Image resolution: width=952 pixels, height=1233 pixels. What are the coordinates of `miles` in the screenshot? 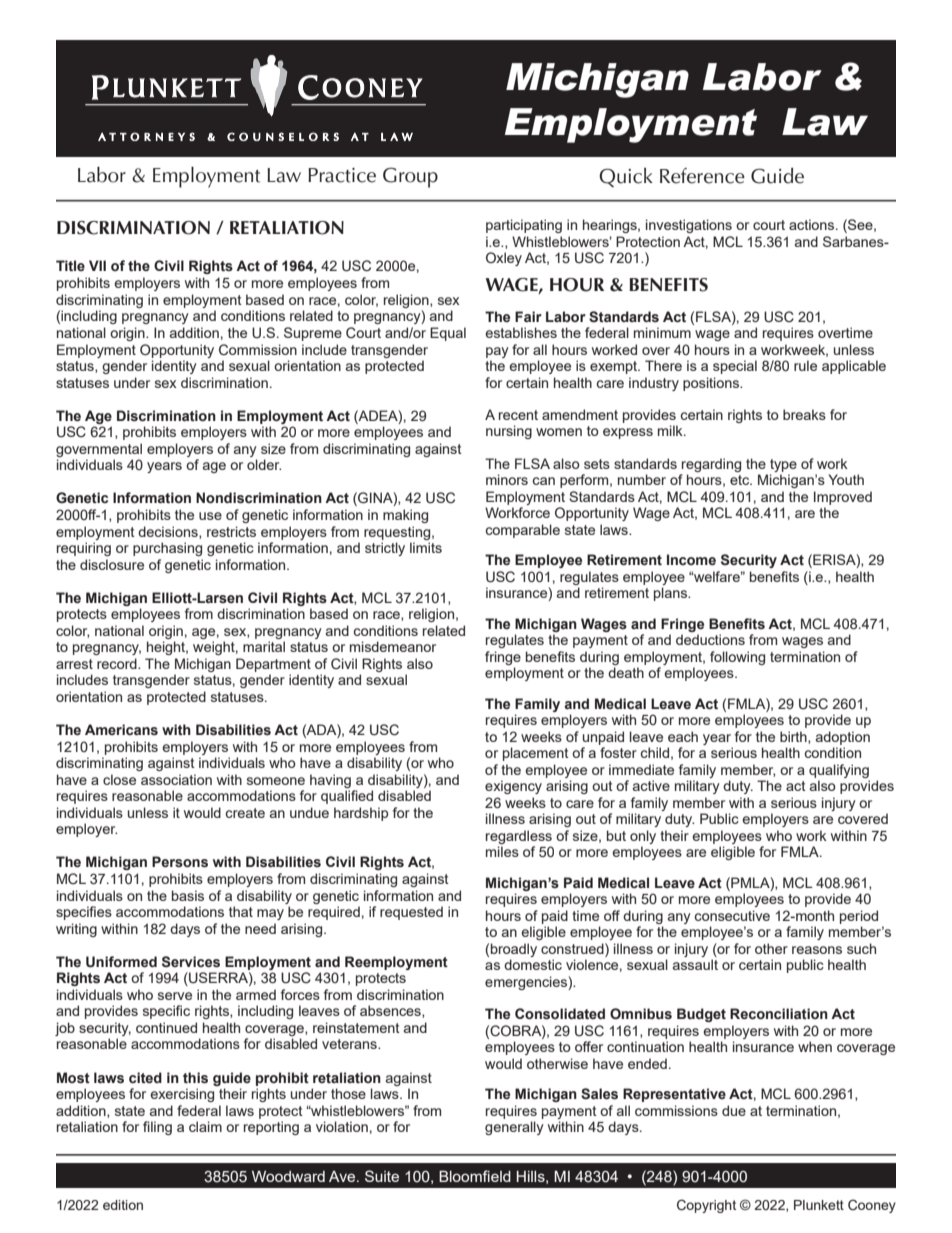 It's located at (502, 851).
